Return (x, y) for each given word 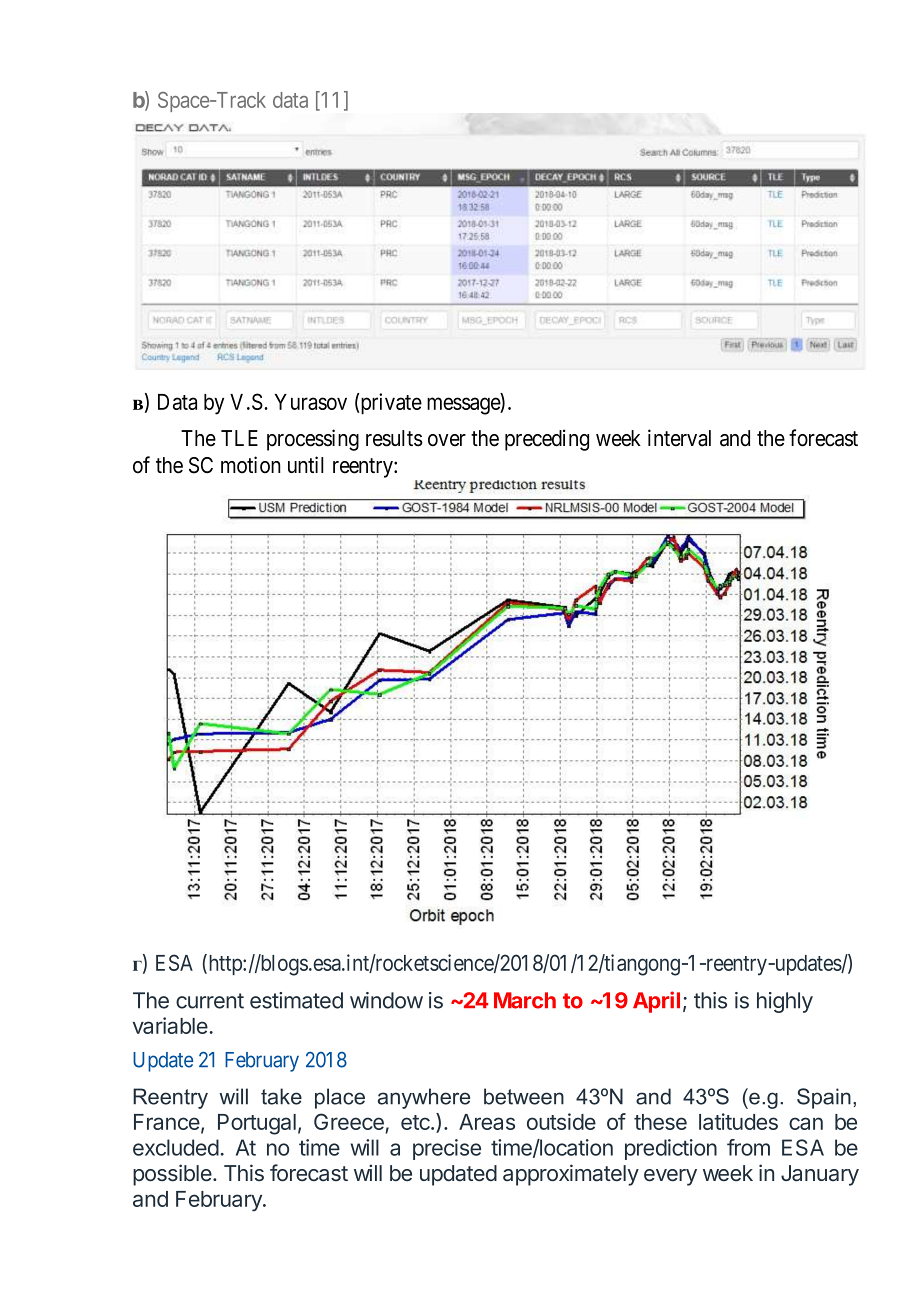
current (210, 1001)
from (748, 1147)
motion (251, 465)
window (386, 1000)
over (447, 440)
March (525, 1000)
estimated (296, 1000)
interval (679, 438)
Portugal (257, 1124)
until (306, 464)
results (394, 438)
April (656, 1002)
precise (447, 1149)
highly (785, 1002)
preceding (547, 440)
